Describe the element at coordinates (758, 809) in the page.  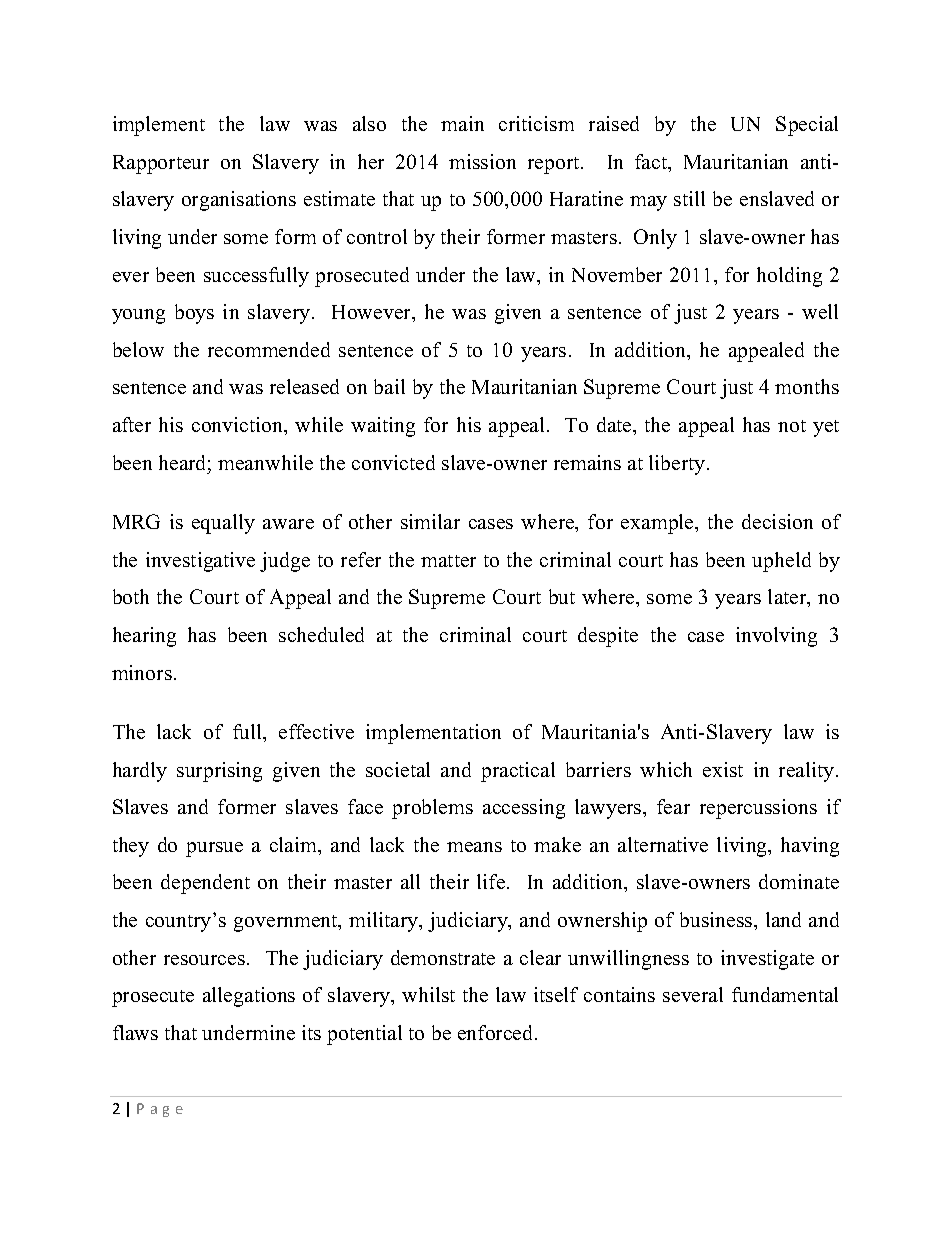
I see `repercussions` at that location.
